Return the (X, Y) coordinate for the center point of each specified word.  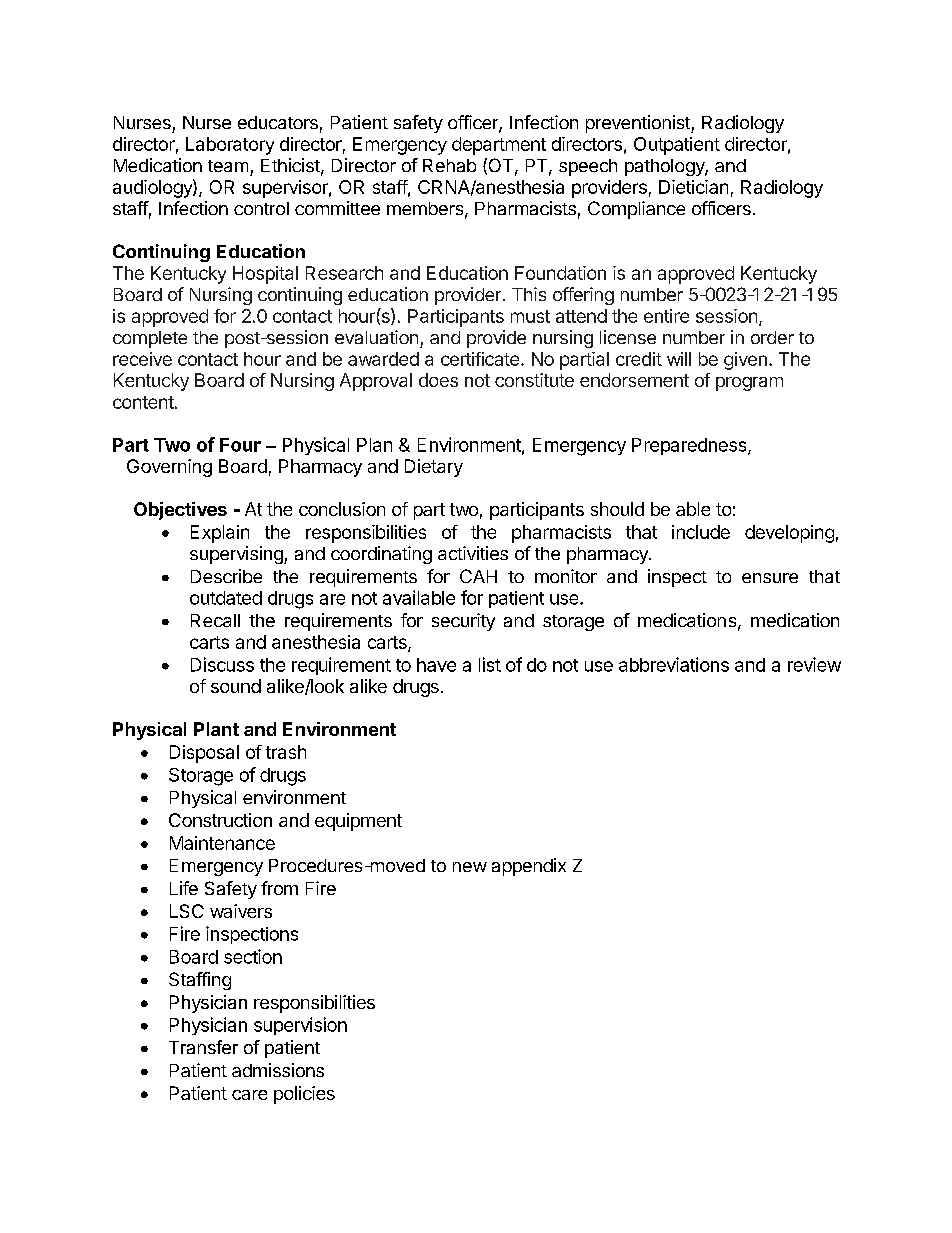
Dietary (434, 468)
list (490, 664)
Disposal (204, 754)
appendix (529, 867)
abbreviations (674, 664)
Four (240, 445)
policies (304, 1095)
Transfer (203, 1047)
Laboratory (230, 146)
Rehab (449, 165)
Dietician (693, 187)
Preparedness (690, 446)
